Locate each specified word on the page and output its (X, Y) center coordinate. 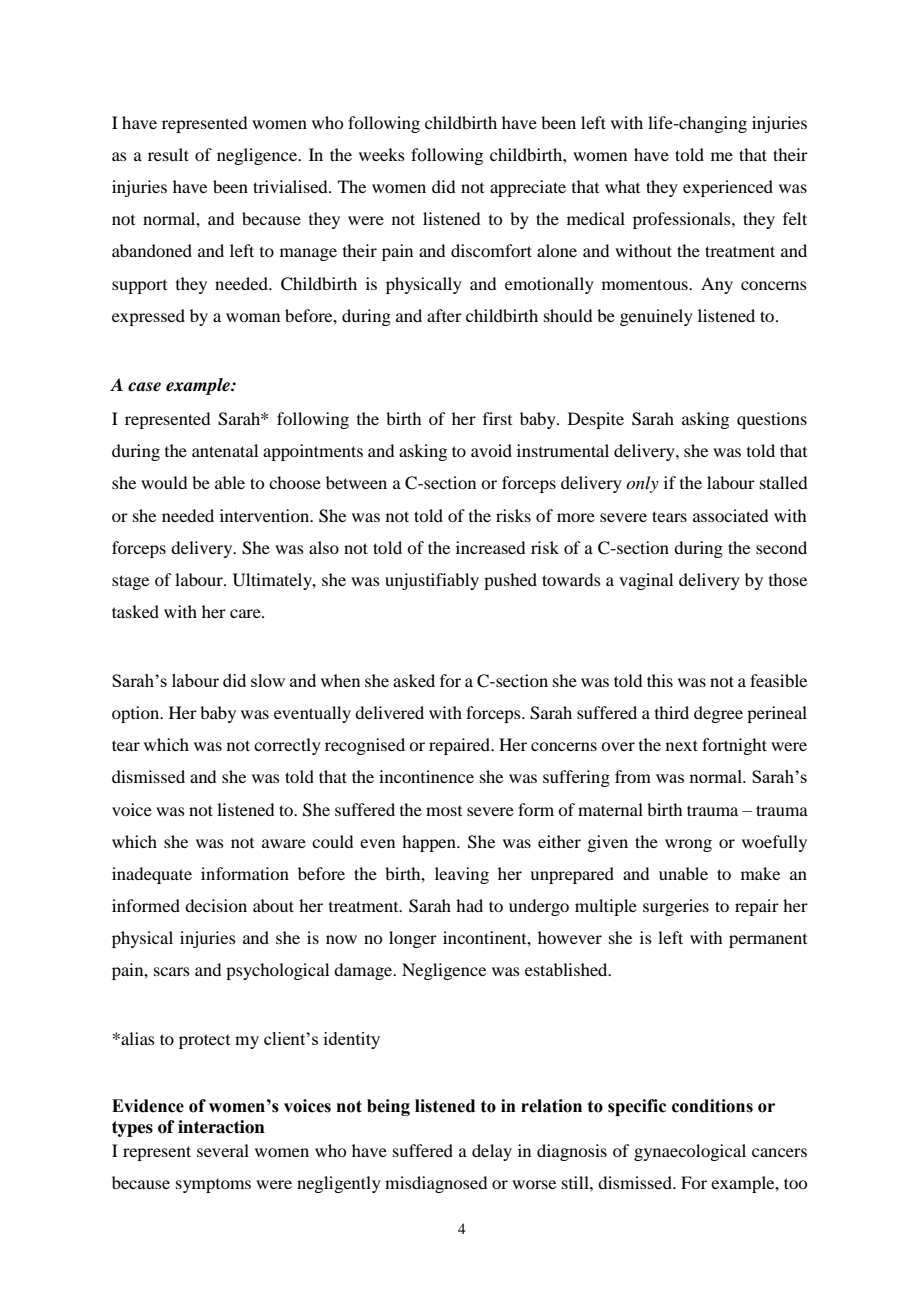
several (223, 1150)
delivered (389, 712)
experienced (728, 188)
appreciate (528, 188)
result (168, 154)
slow (268, 680)
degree (718, 714)
